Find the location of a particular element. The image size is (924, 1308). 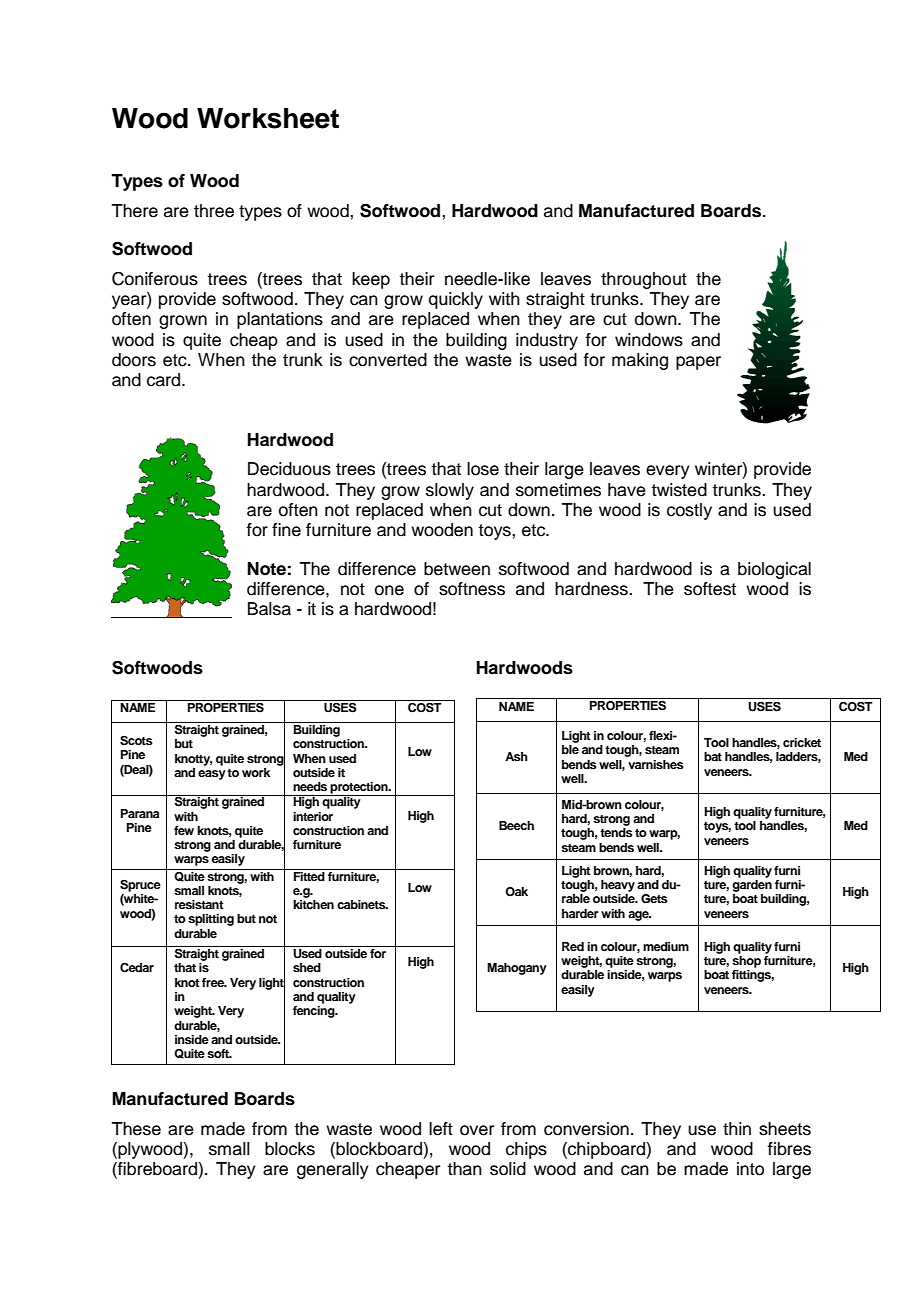

throughout is located at coordinates (644, 280).
